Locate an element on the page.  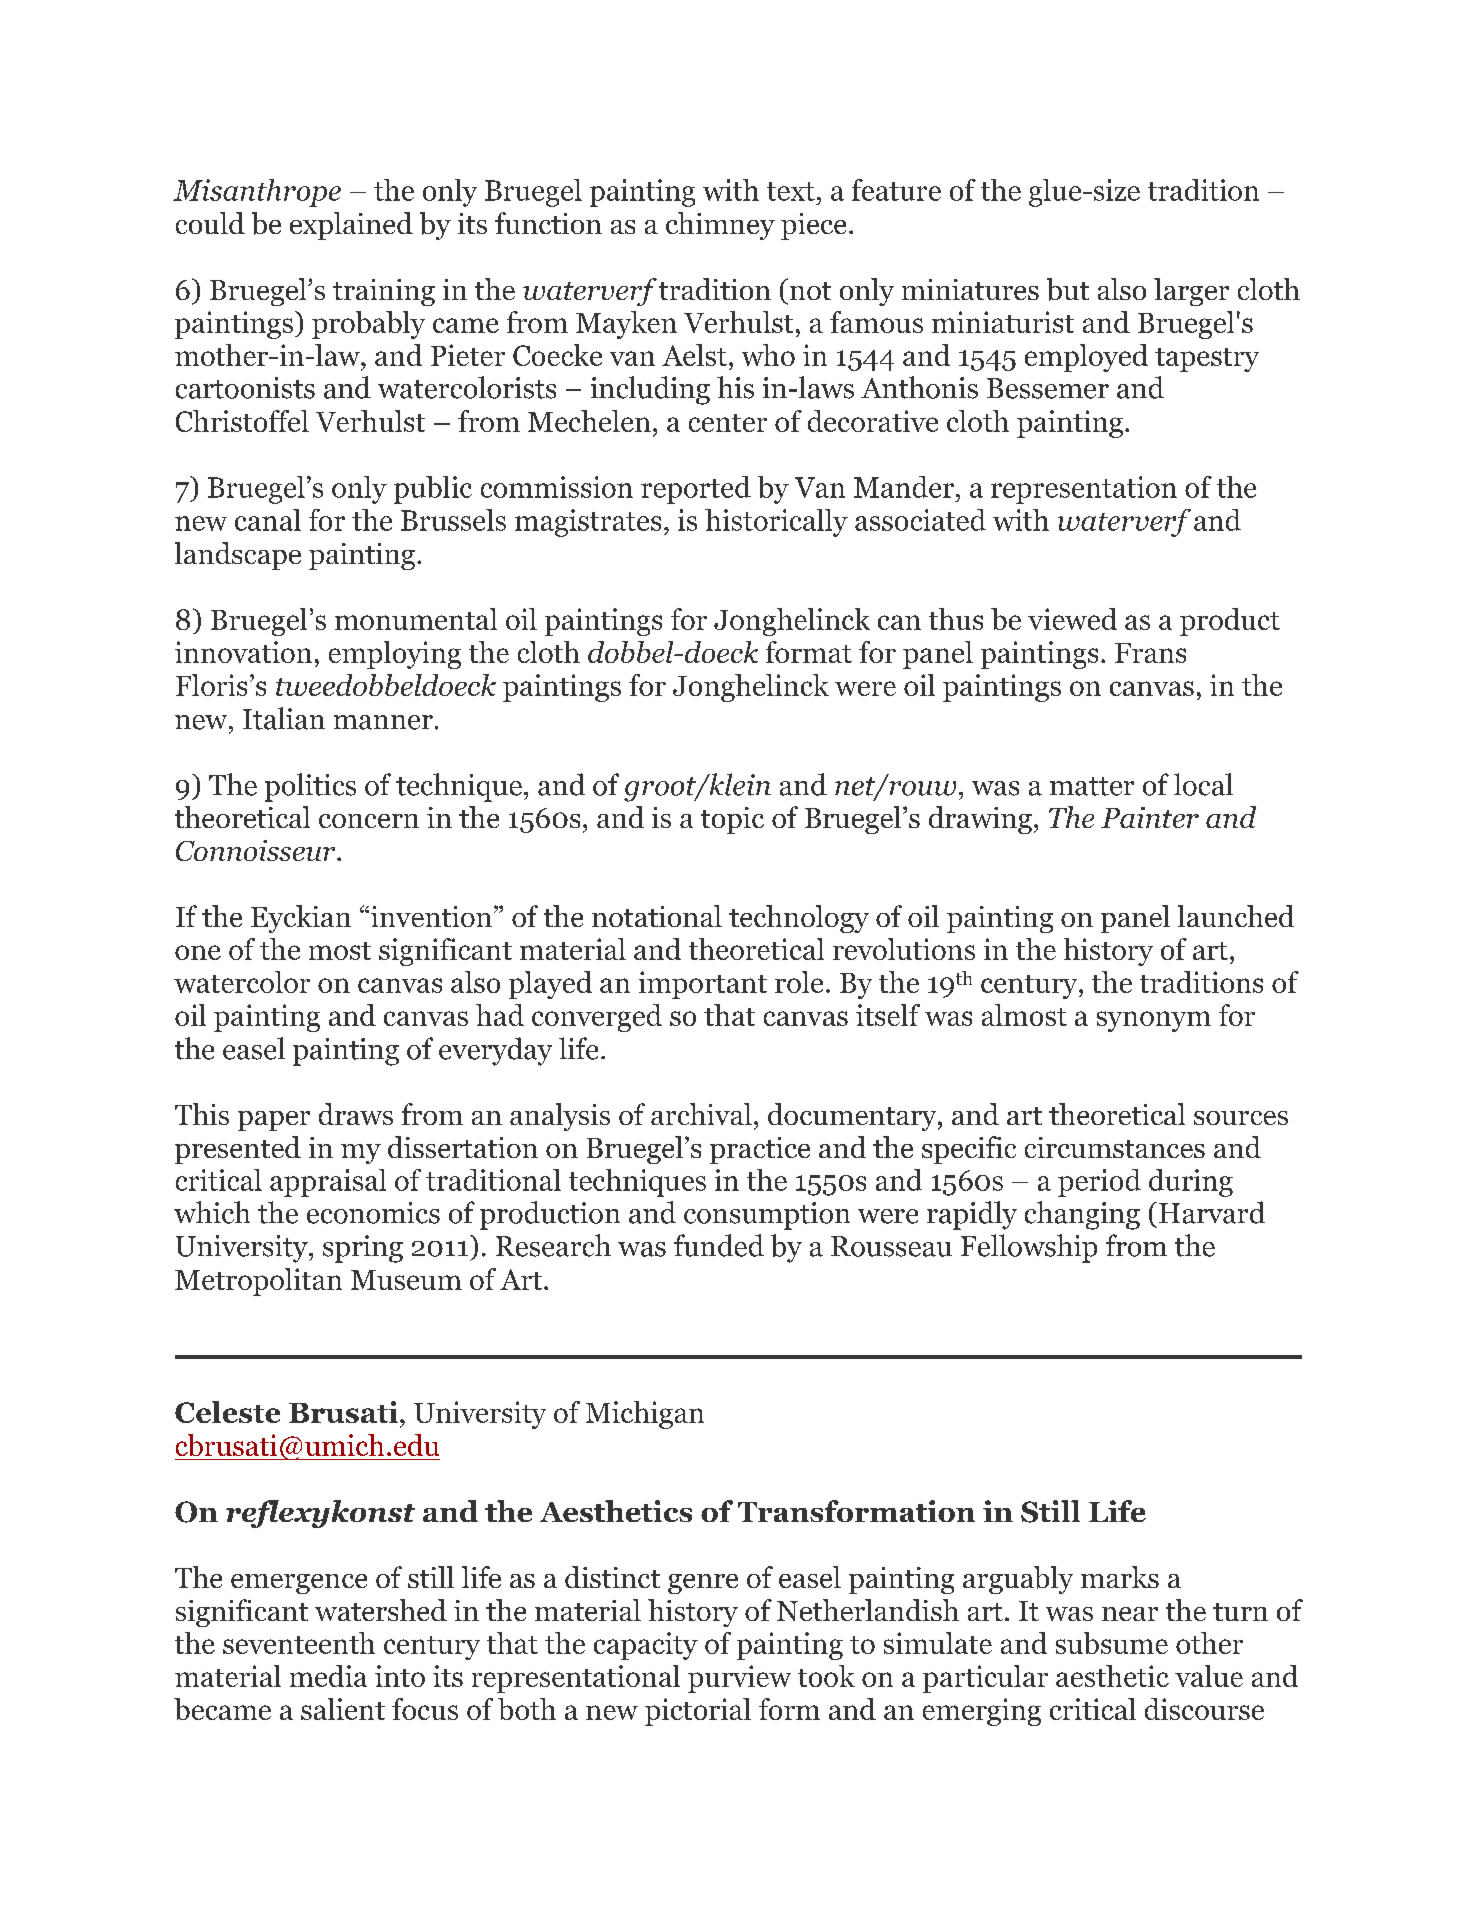
chimney is located at coordinates (720, 226).
